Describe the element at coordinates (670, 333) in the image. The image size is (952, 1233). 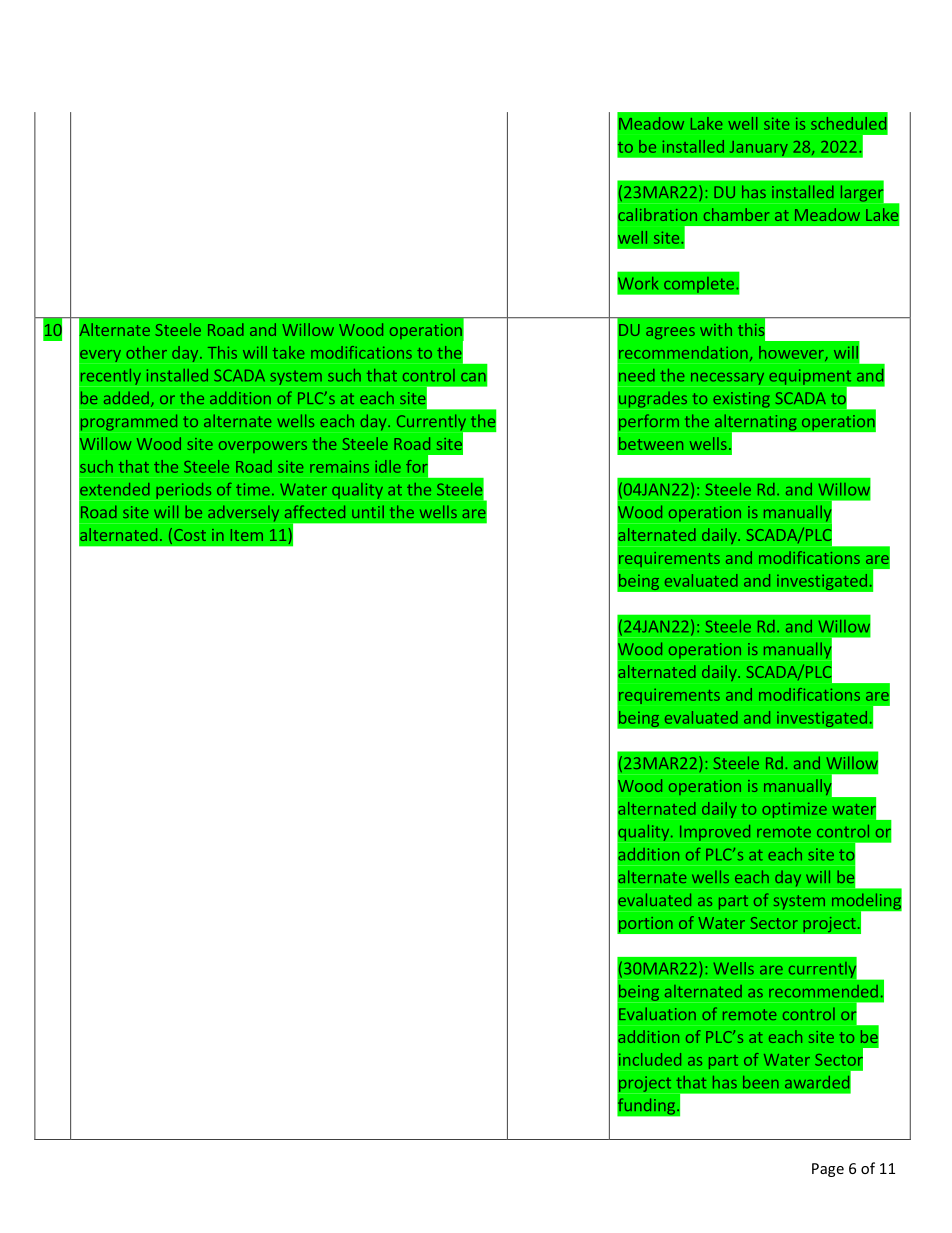
I see `agrees` at that location.
